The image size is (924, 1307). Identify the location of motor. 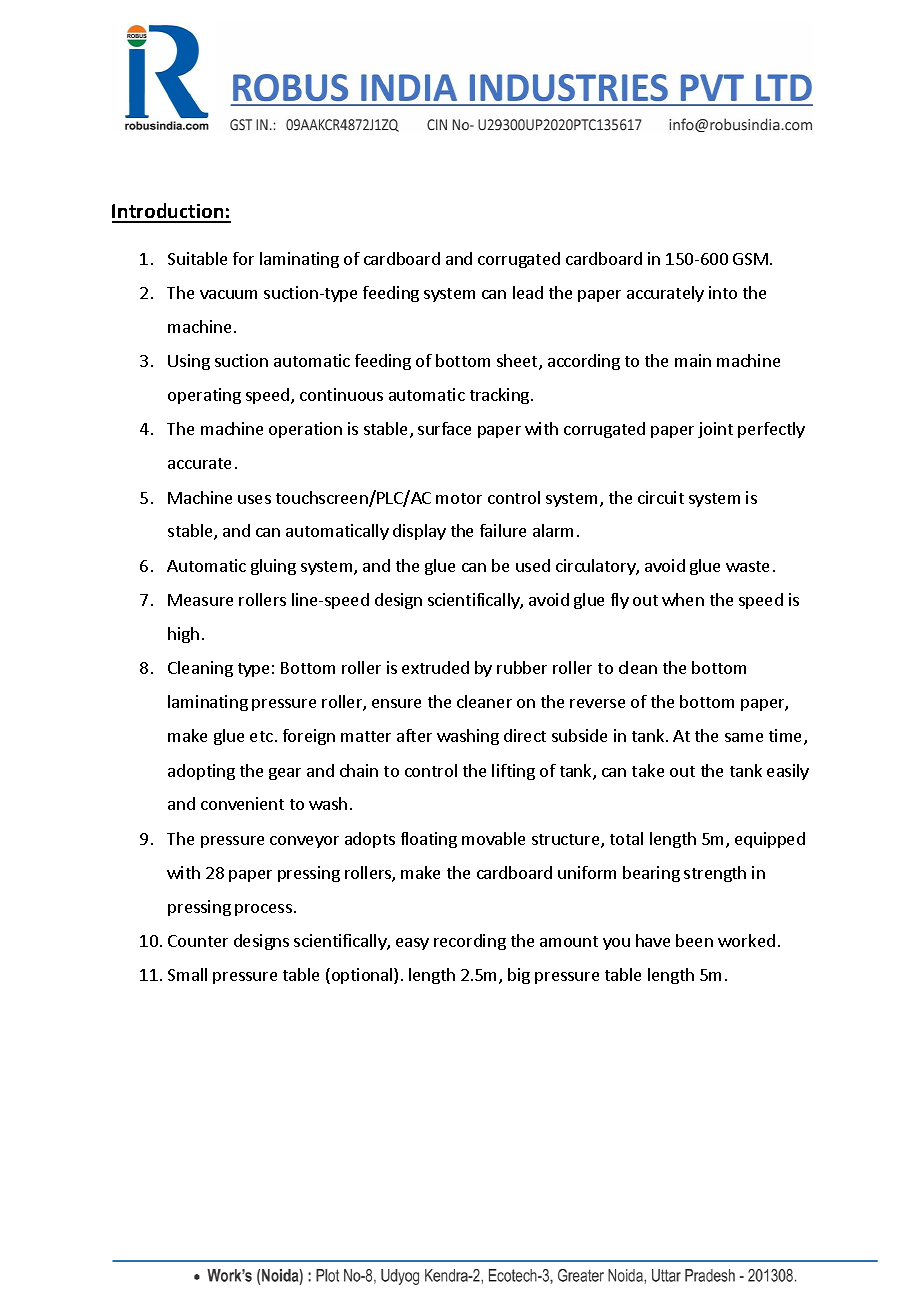
(459, 498).
